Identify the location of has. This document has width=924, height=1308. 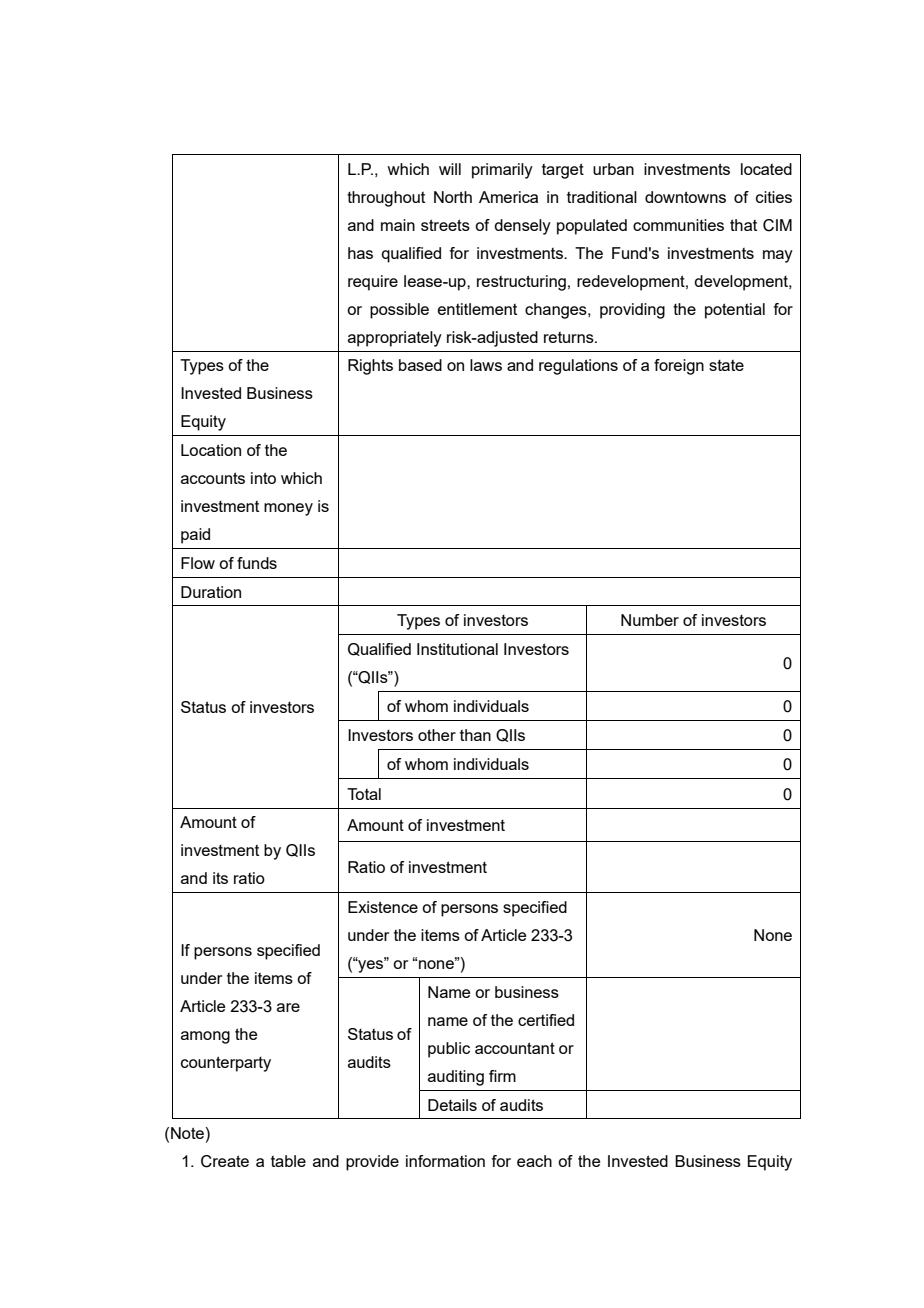
(360, 253).
